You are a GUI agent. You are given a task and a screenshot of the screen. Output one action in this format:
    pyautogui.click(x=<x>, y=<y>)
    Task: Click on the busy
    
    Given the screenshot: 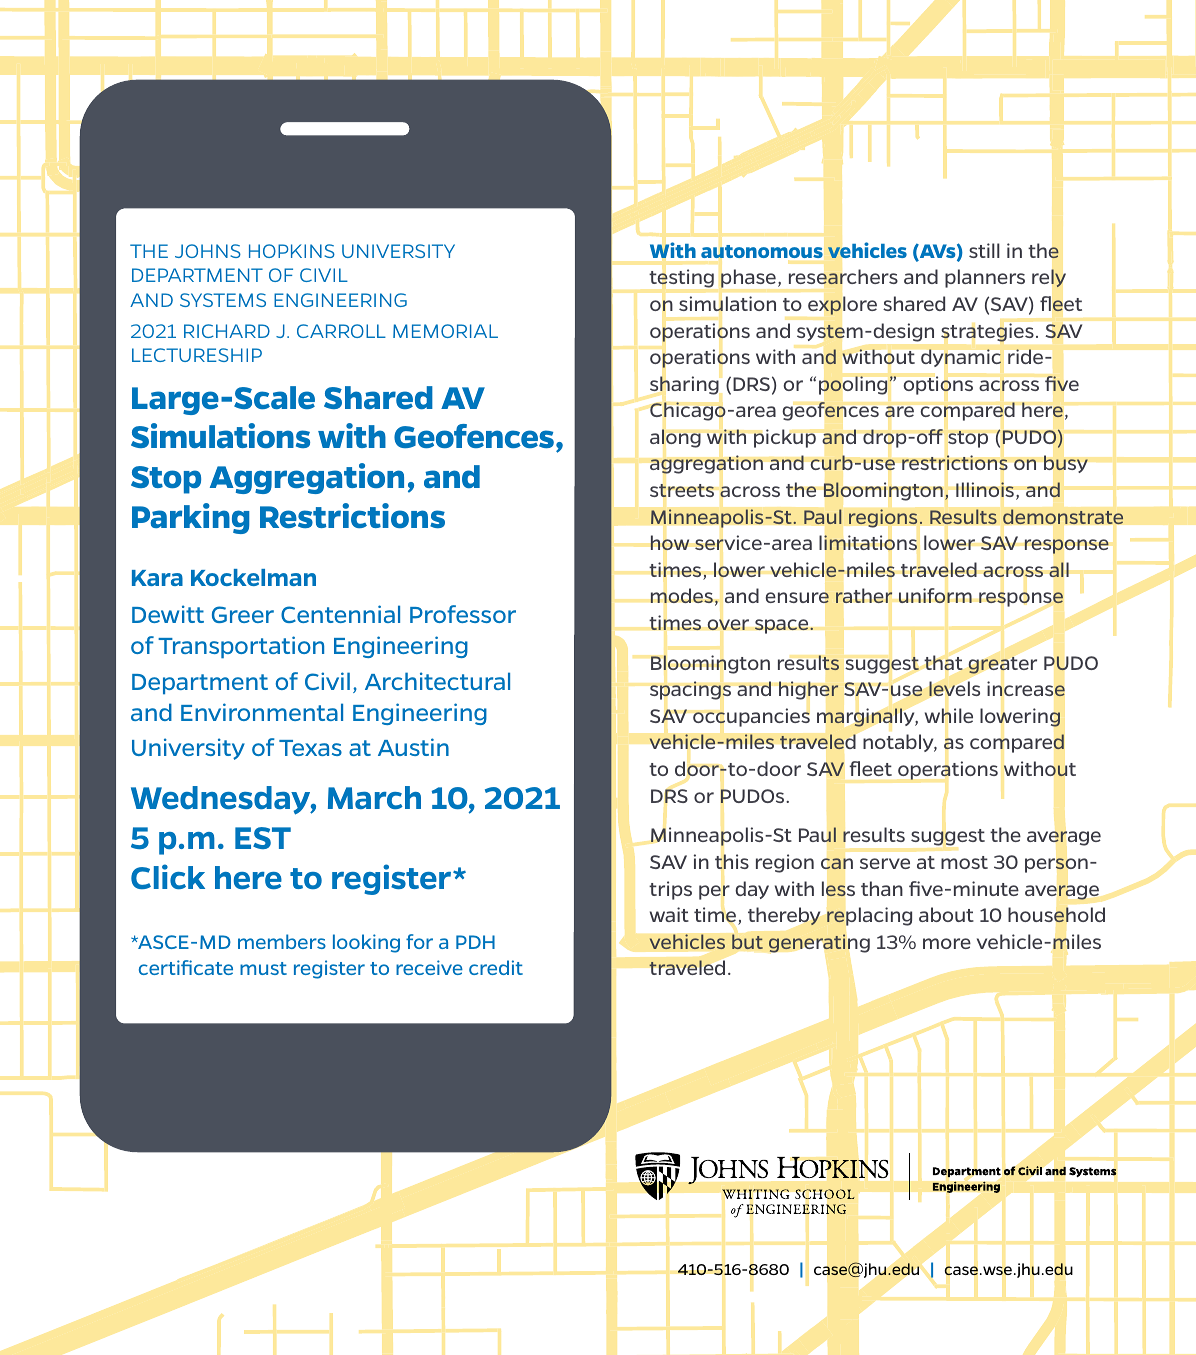 What is the action you would take?
    pyautogui.click(x=1066, y=464)
